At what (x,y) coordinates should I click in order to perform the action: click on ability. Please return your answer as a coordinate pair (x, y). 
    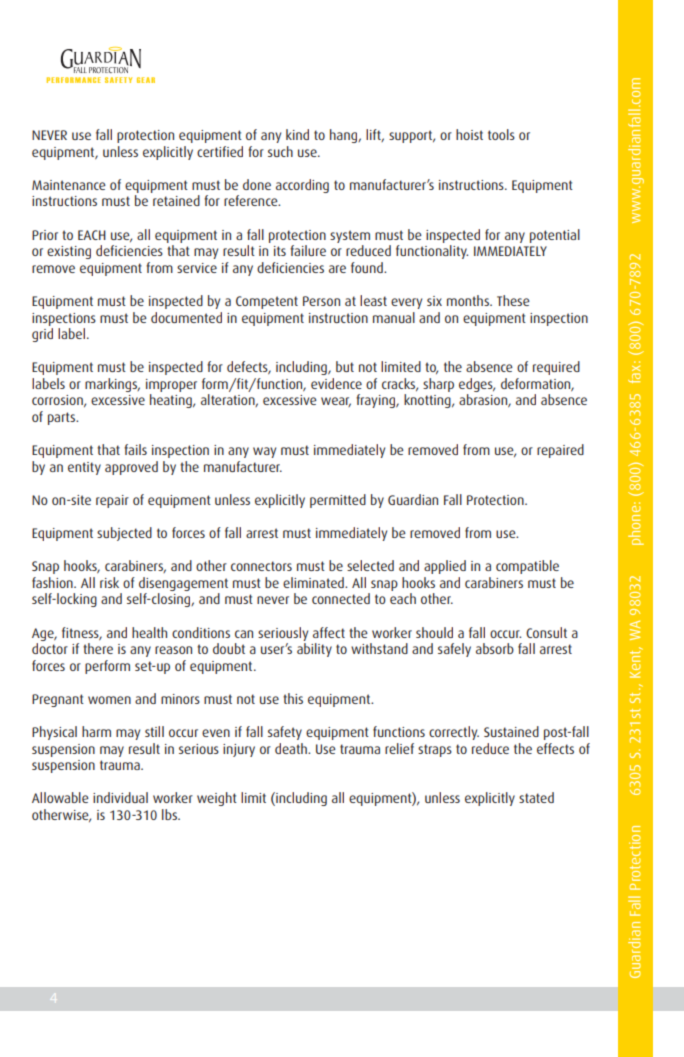
    Looking at the image, I should click on (314, 650).
